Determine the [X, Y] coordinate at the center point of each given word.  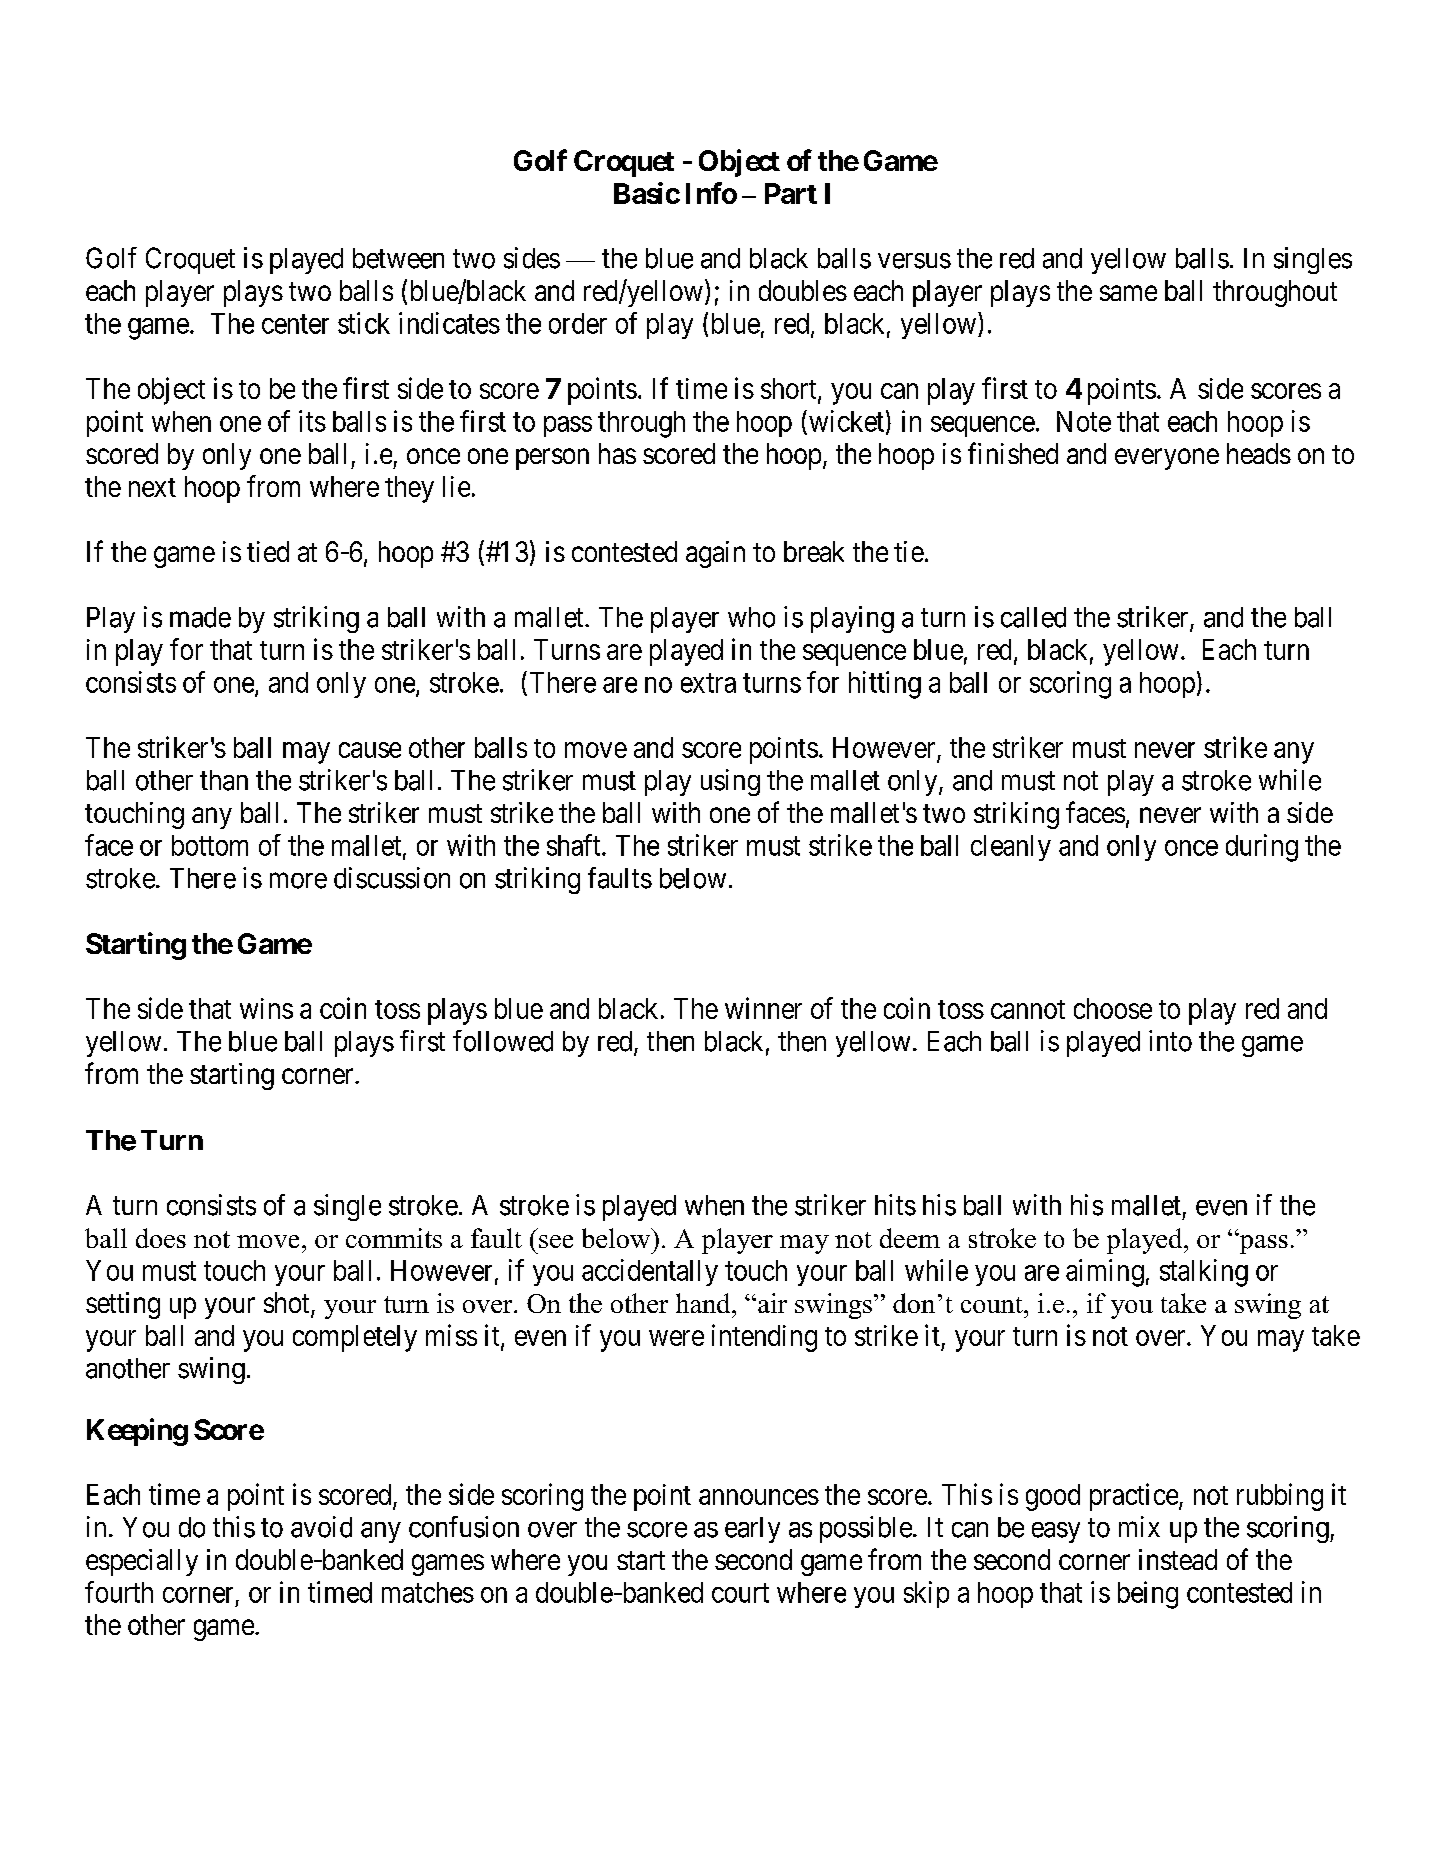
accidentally [650, 1272]
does [161, 1238]
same [1128, 293]
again [715, 554]
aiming [1105, 1273]
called [1033, 617]
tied [268, 551]
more [298, 881]
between [398, 258]
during [1262, 848]
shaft [575, 845]
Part [791, 193]
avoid [321, 1527]
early [752, 1530]
